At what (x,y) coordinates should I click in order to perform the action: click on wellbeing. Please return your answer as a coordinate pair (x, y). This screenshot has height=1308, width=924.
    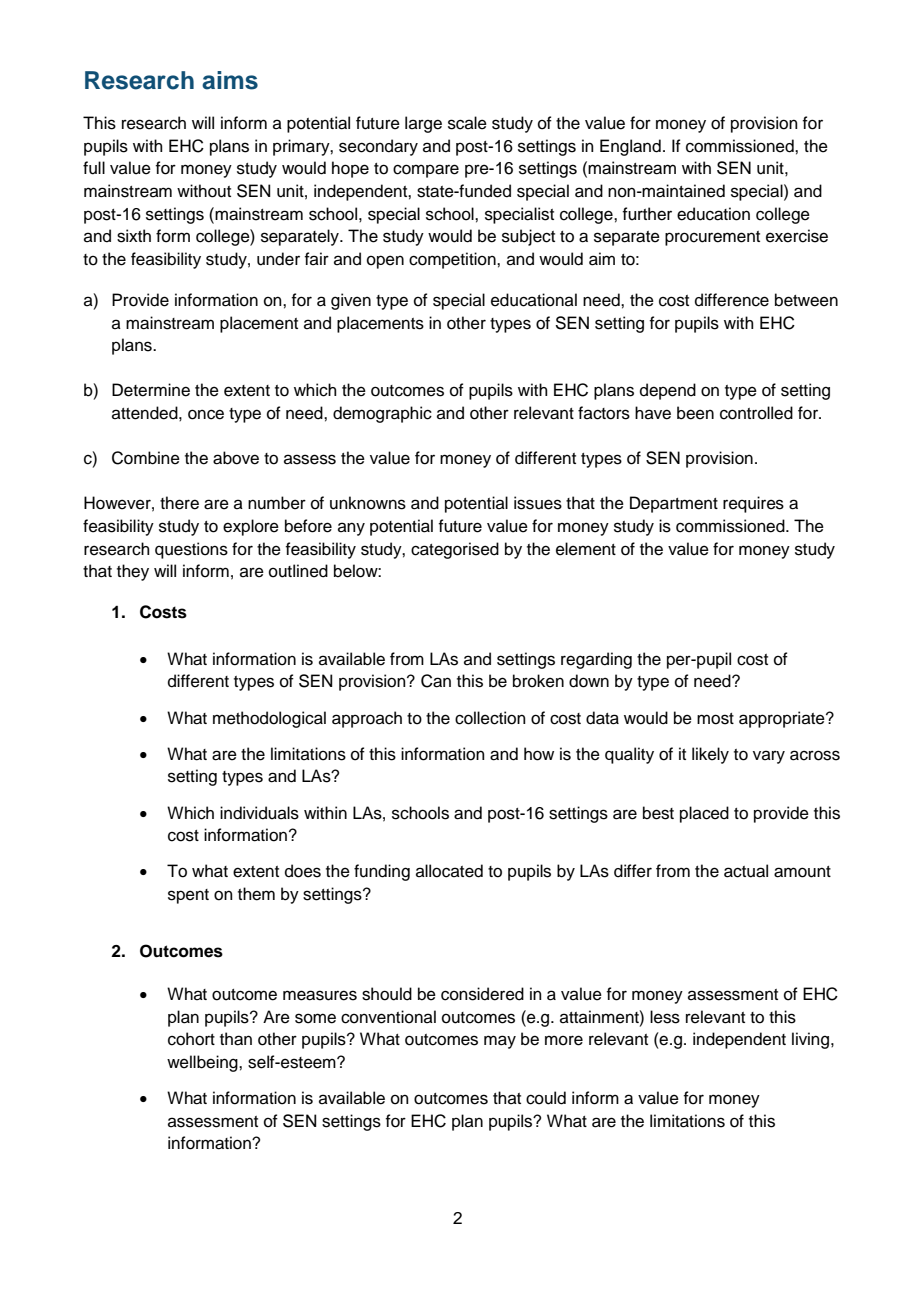
    Looking at the image, I should click on (203, 1063).
